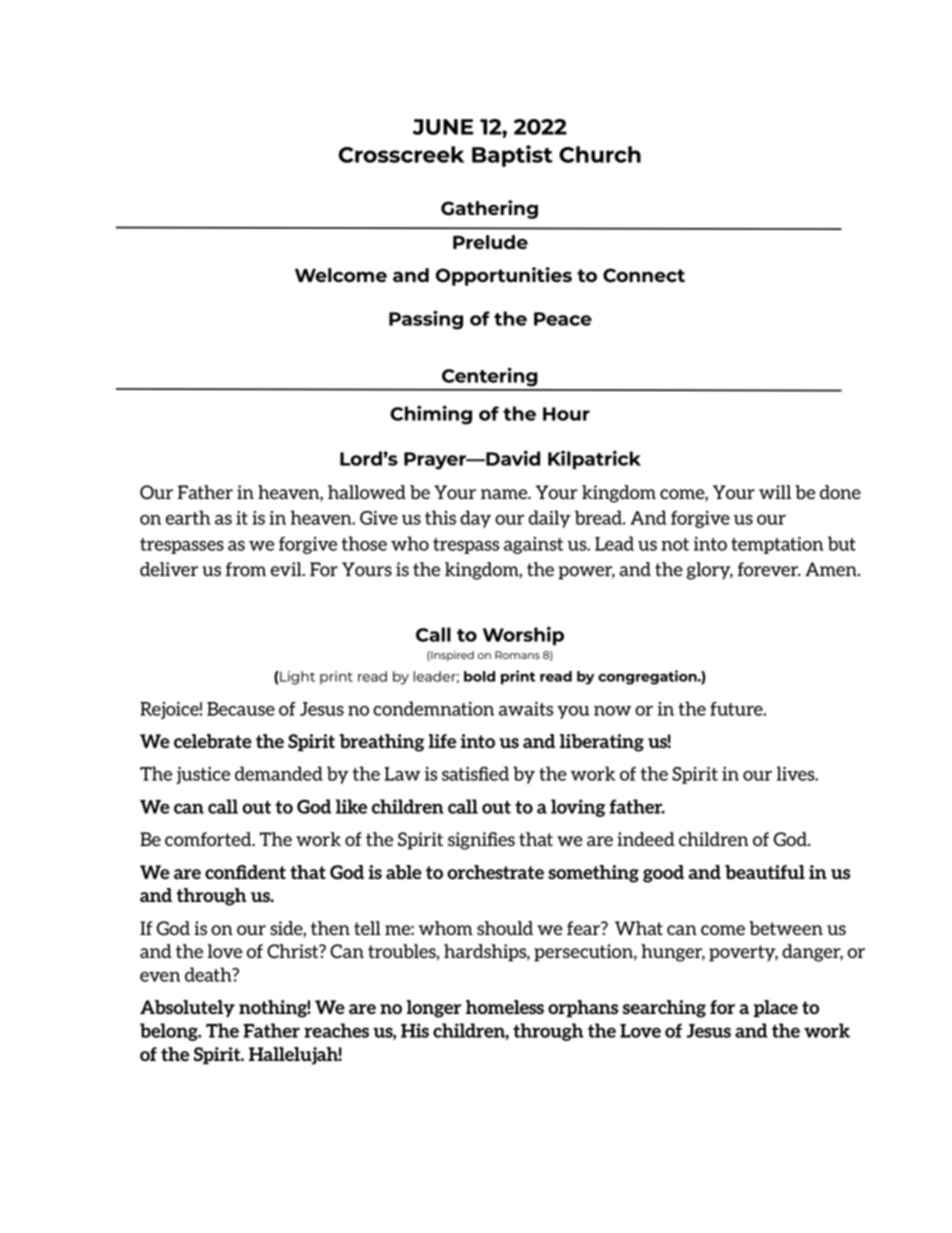 This page has width=952, height=1233. Describe the element at coordinates (533, 545) in the page. I see `against` at that location.
